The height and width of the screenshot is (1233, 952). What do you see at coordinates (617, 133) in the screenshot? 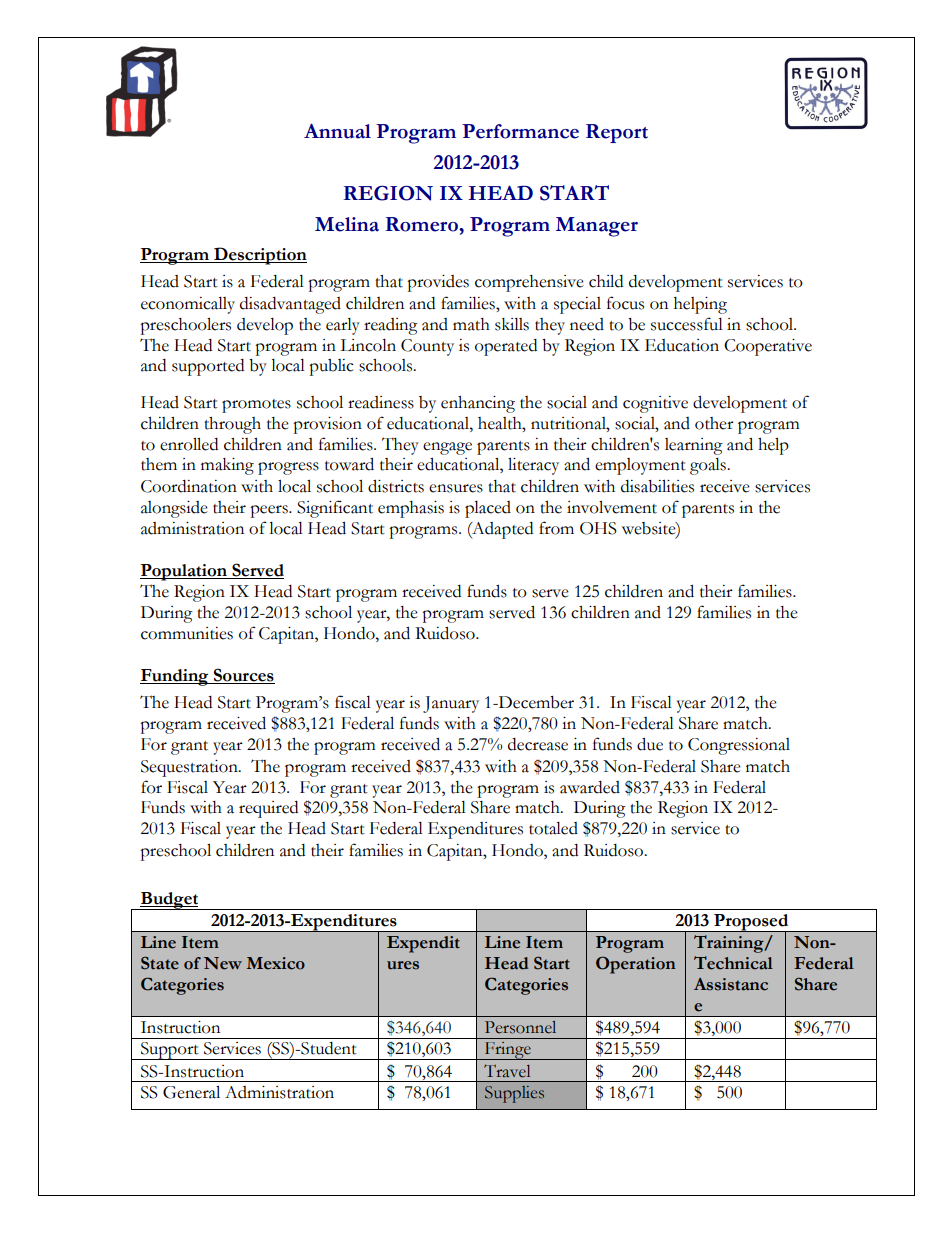
I see `Report` at bounding box center [617, 133].
